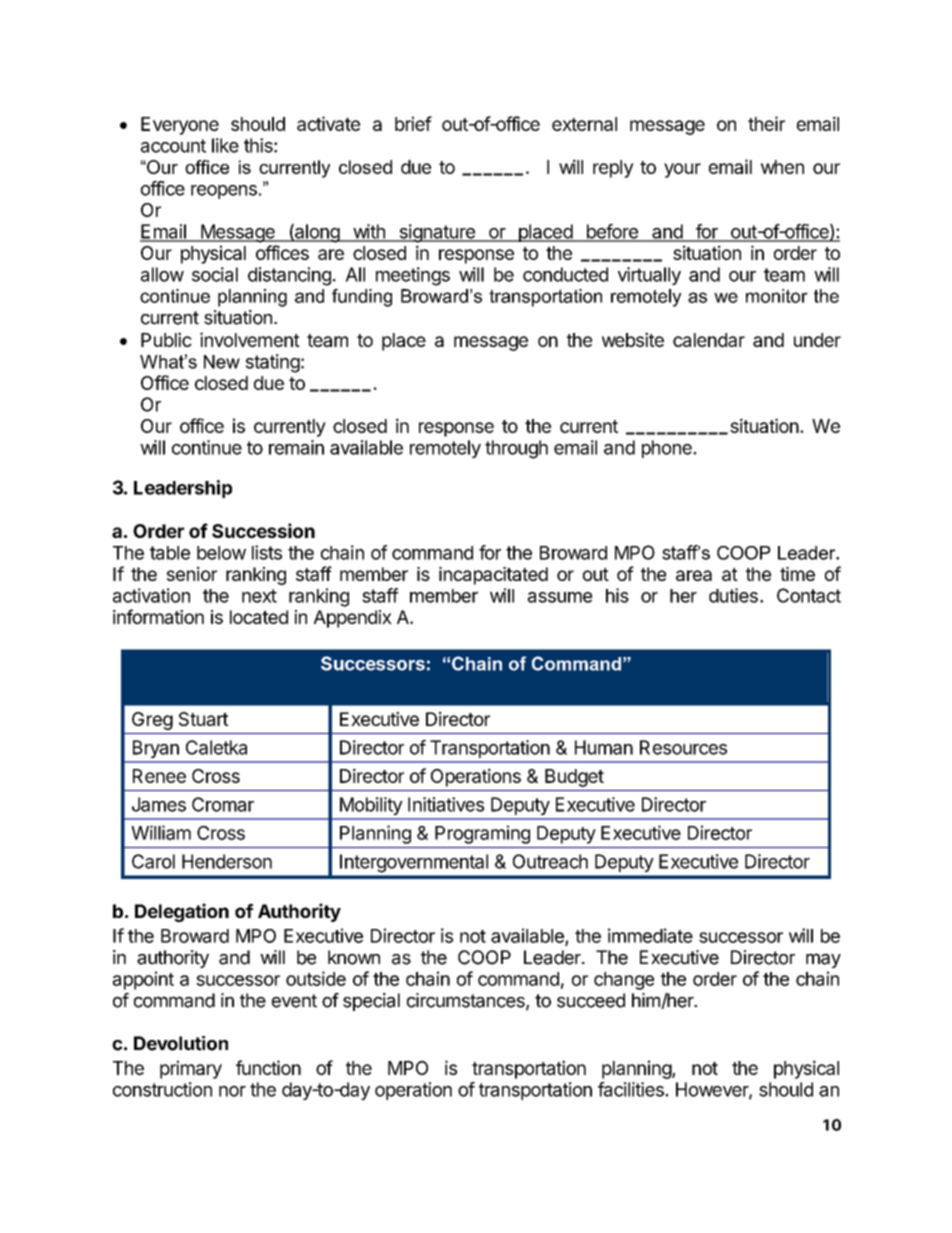 Image resolution: width=952 pixels, height=1233 pixels. What do you see at coordinates (263, 530) in the page?
I see `Succession` at bounding box center [263, 530].
